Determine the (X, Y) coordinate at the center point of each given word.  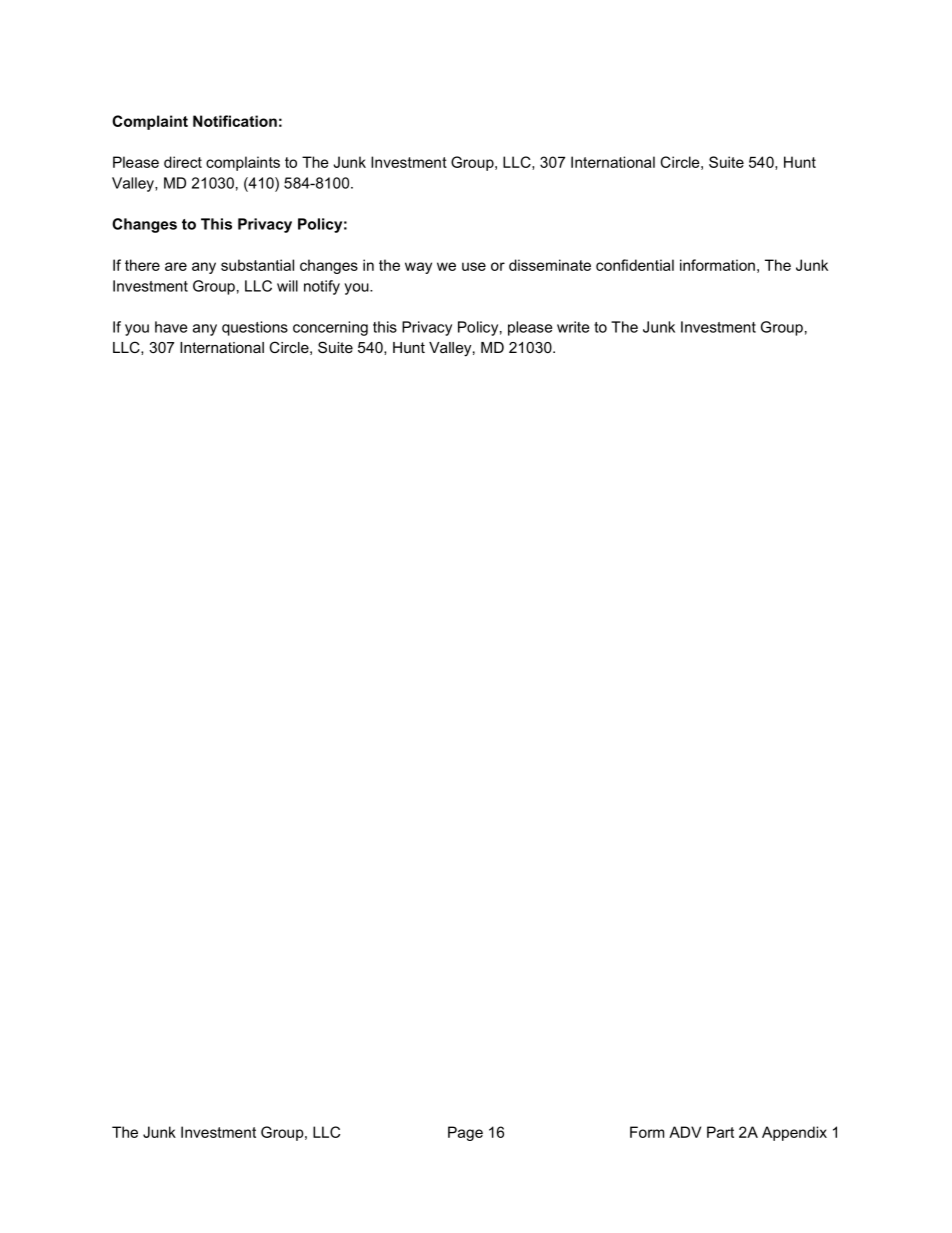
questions (255, 328)
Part (720, 1132)
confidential (635, 265)
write (573, 327)
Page (465, 1133)
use (474, 266)
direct (183, 162)
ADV (685, 1132)
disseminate (550, 265)
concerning (330, 328)
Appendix (794, 1133)
